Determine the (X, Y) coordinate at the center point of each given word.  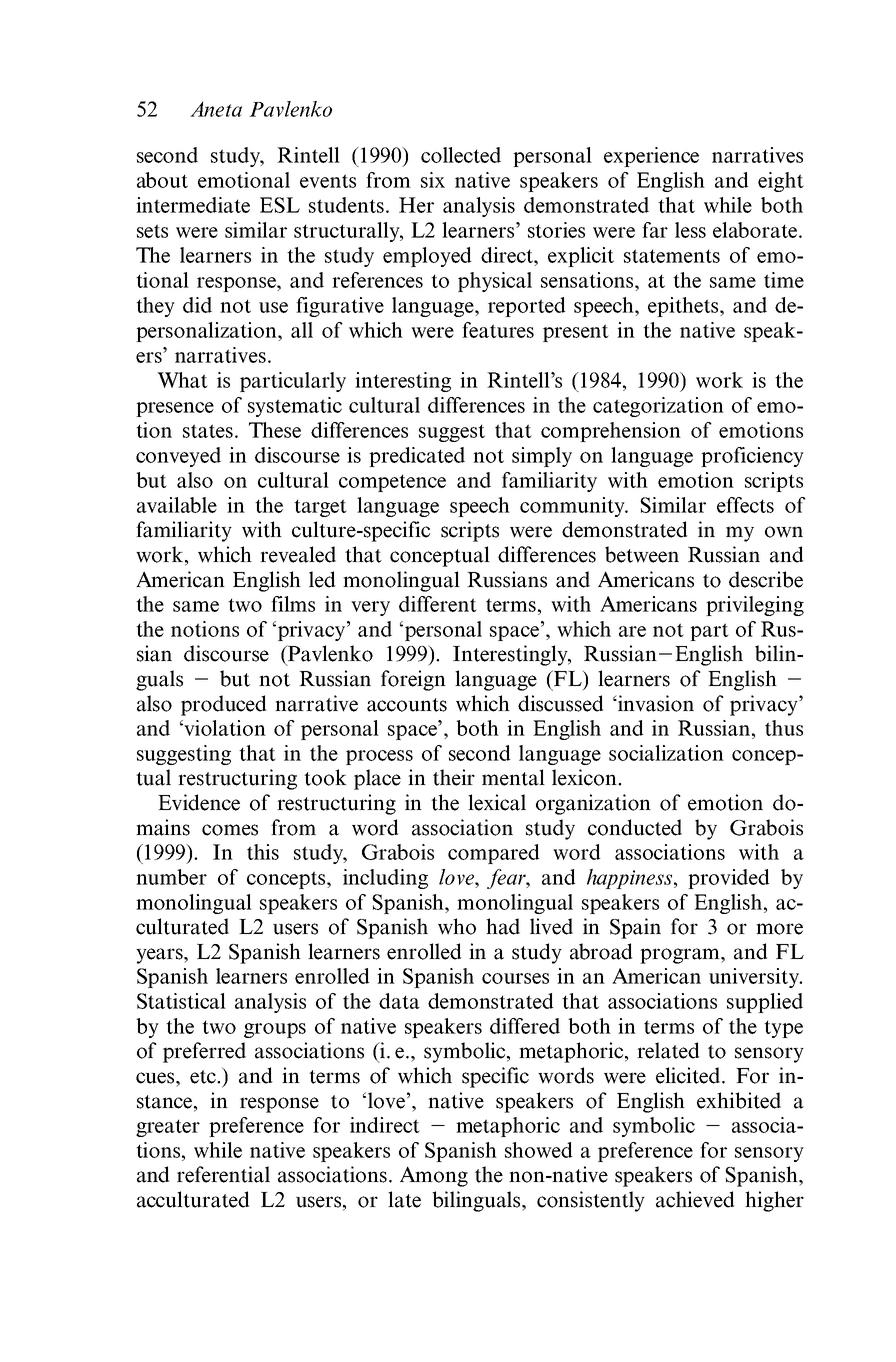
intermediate (193, 205)
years (160, 956)
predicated (417, 457)
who (457, 926)
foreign (413, 680)
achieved (695, 1199)
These (275, 430)
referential (223, 1174)
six (433, 180)
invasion (655, 703)
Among (434, 1176)
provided (728, 879)
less (690, 230)
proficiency (752, 457)
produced (223, 705)
